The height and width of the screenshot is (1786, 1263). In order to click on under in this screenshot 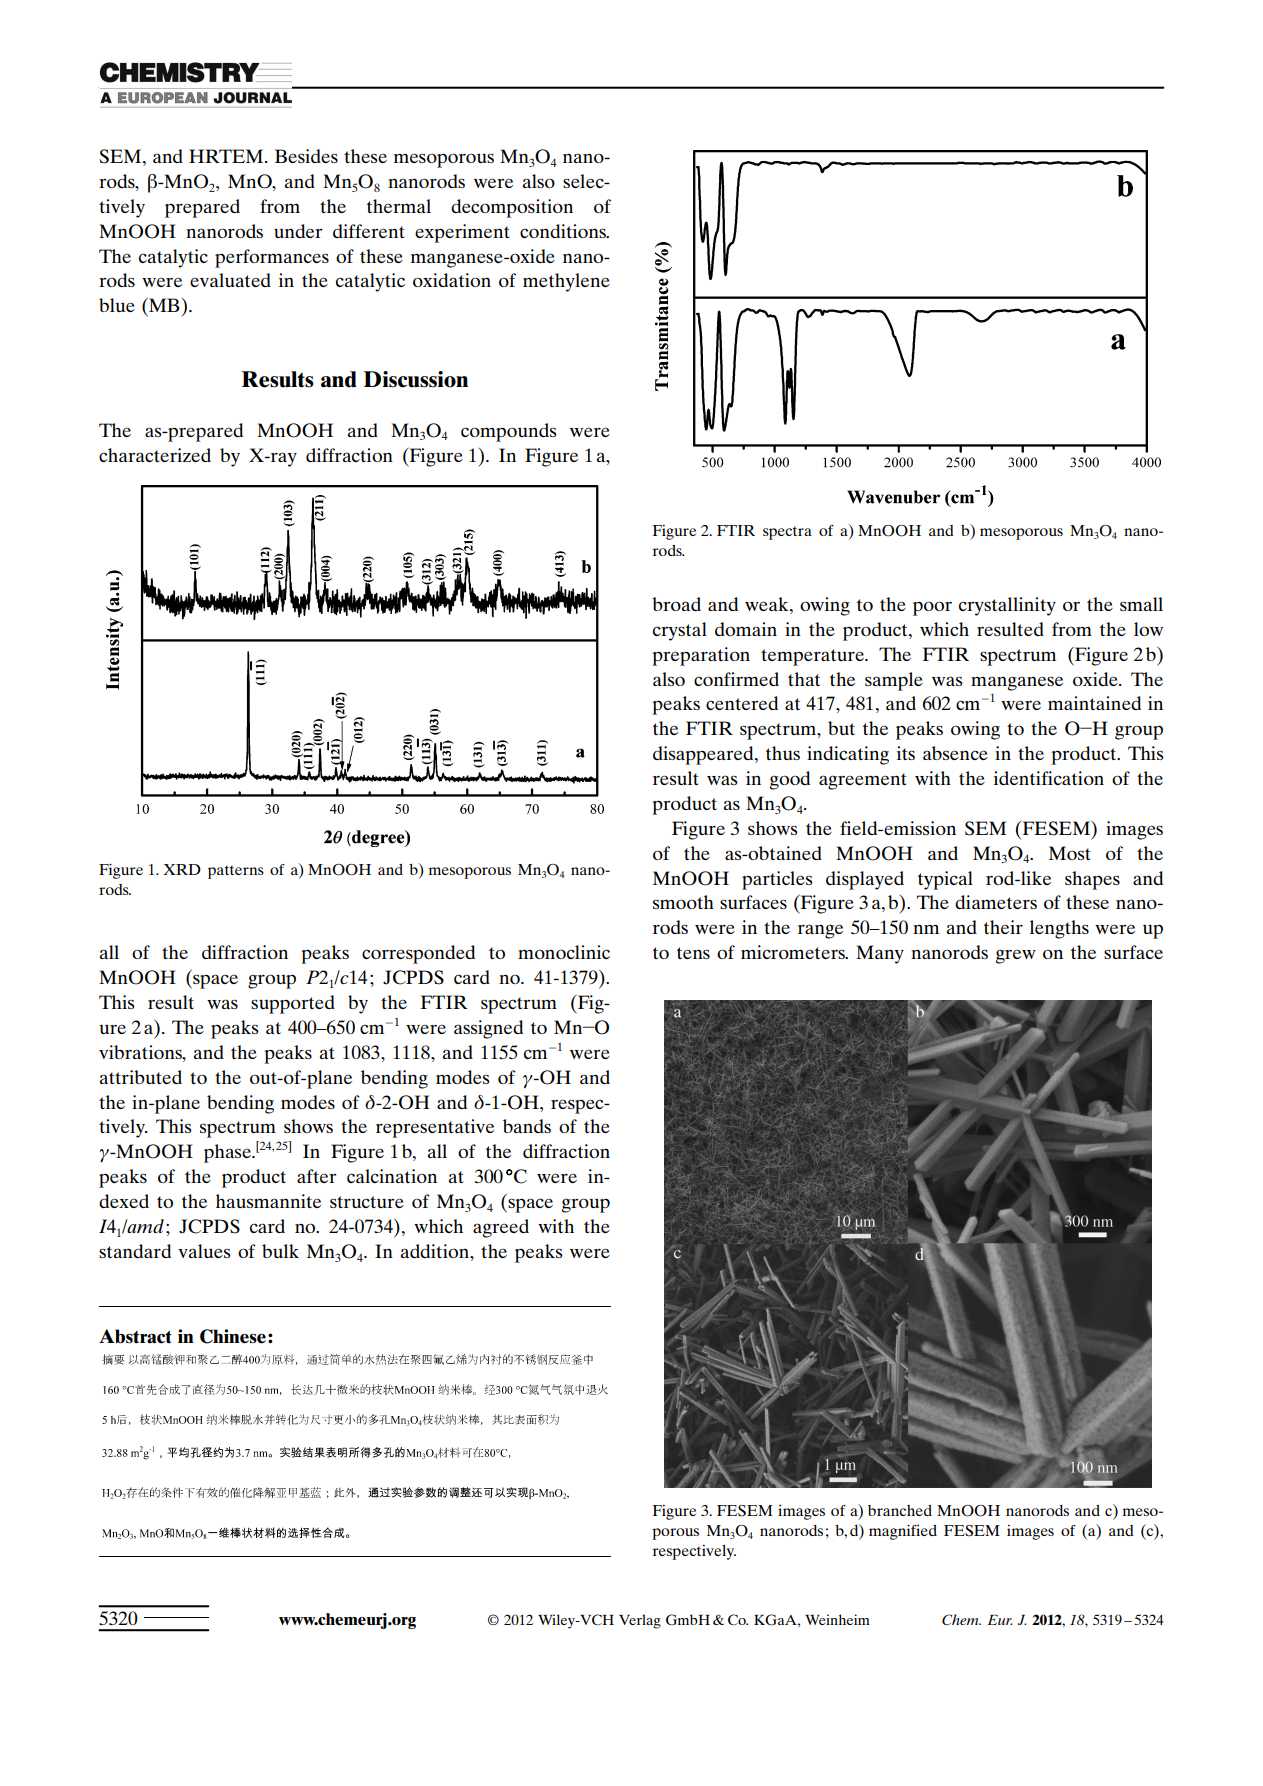, I will do `click(298, 231)`.
